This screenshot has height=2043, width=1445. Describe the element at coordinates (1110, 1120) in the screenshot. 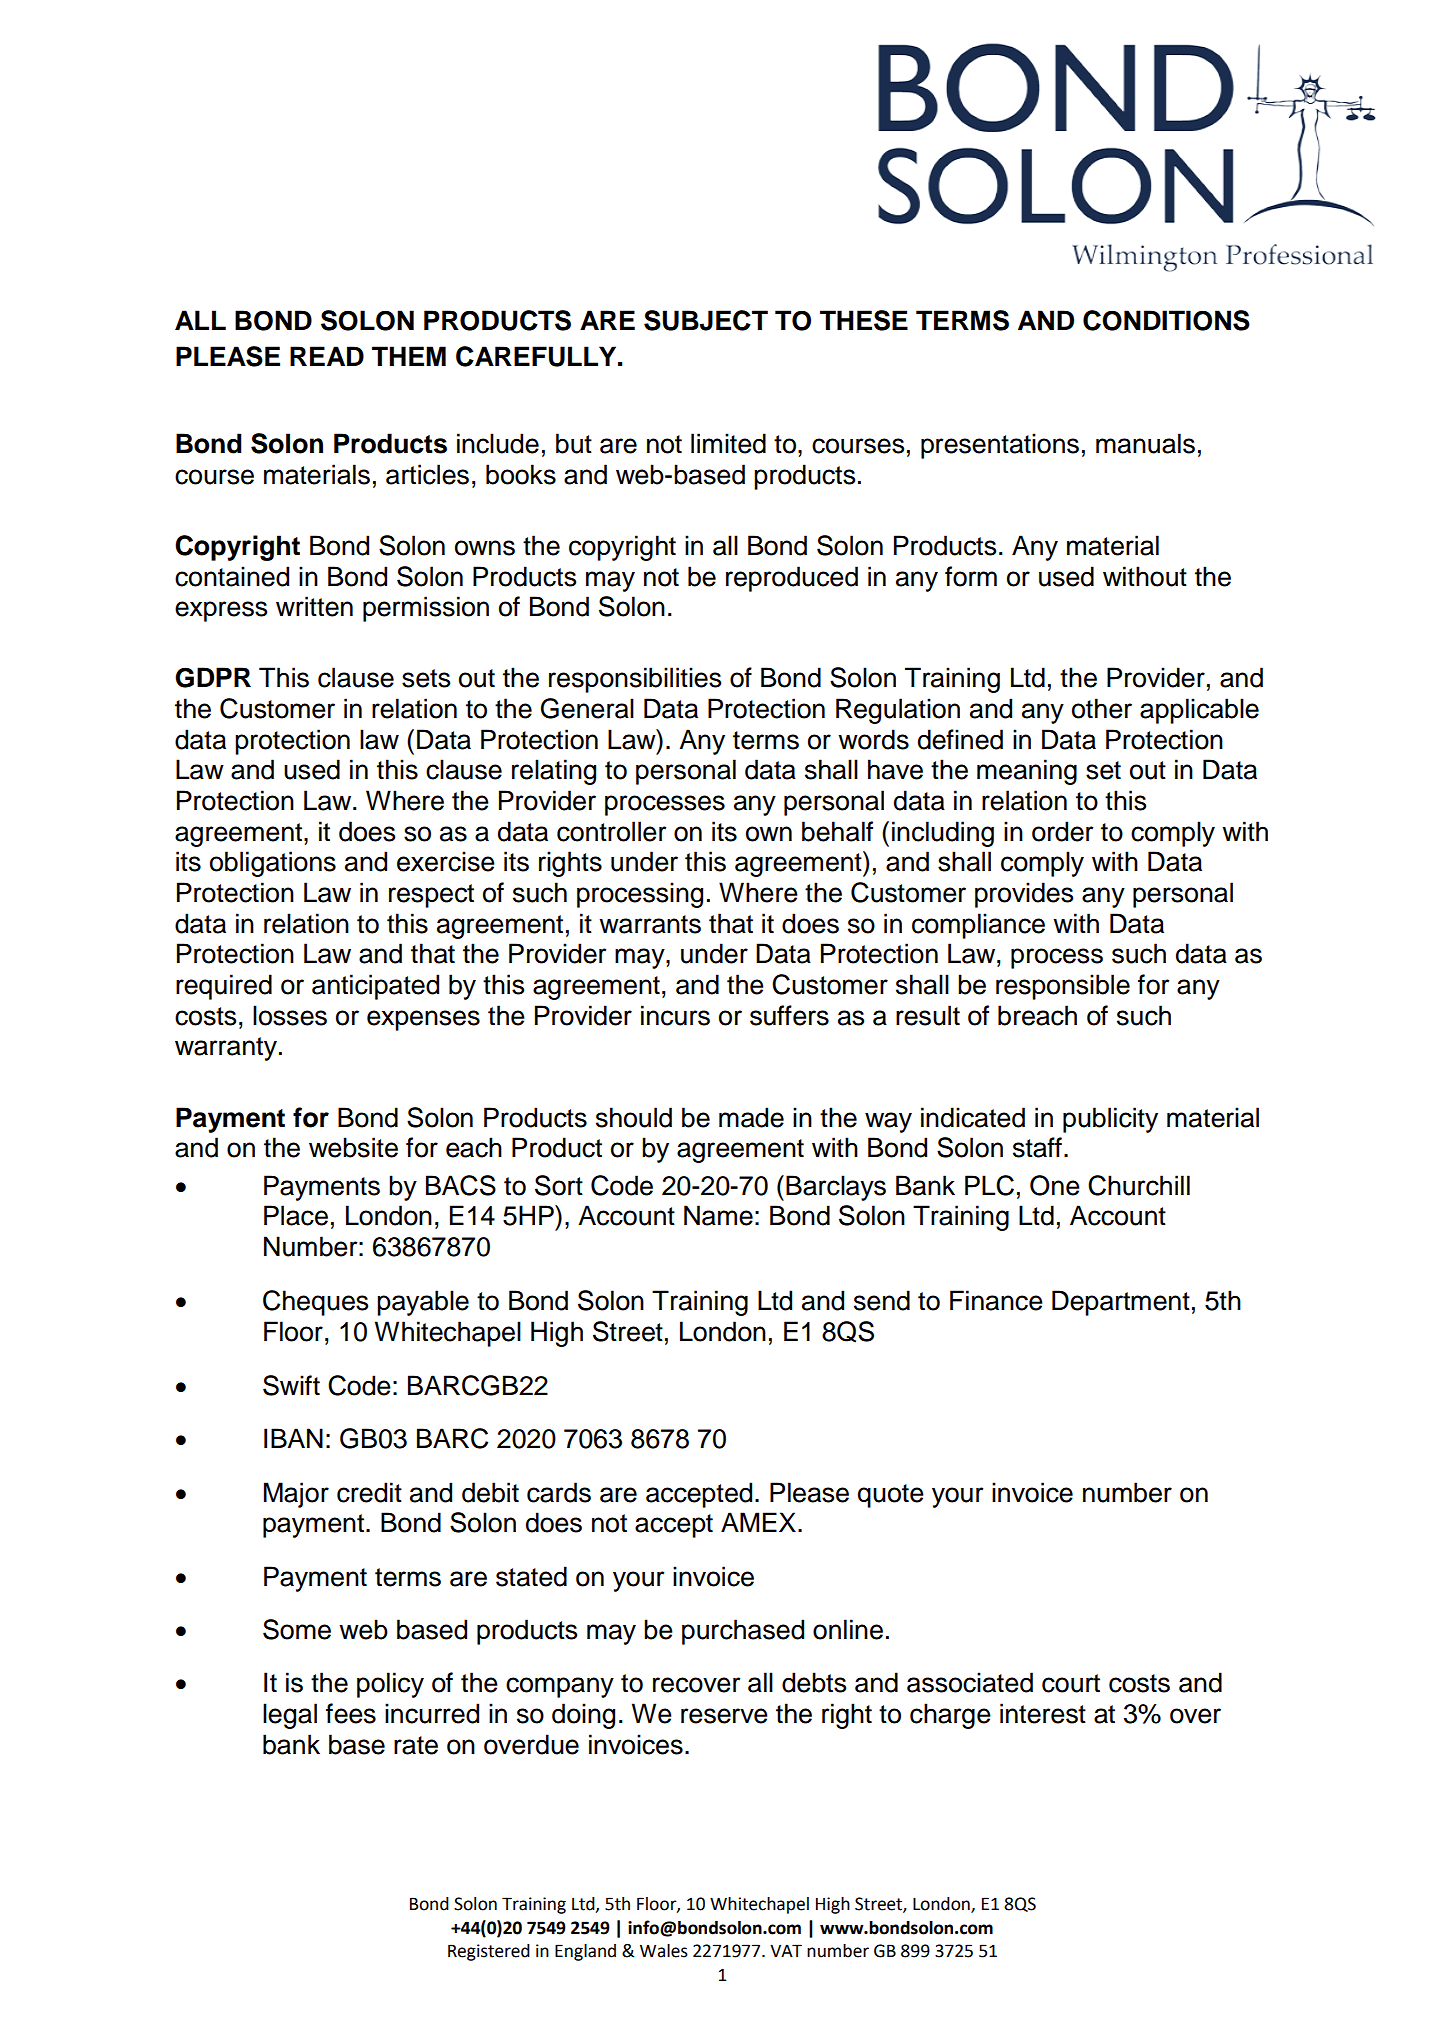

I see `publicity` at that location.
